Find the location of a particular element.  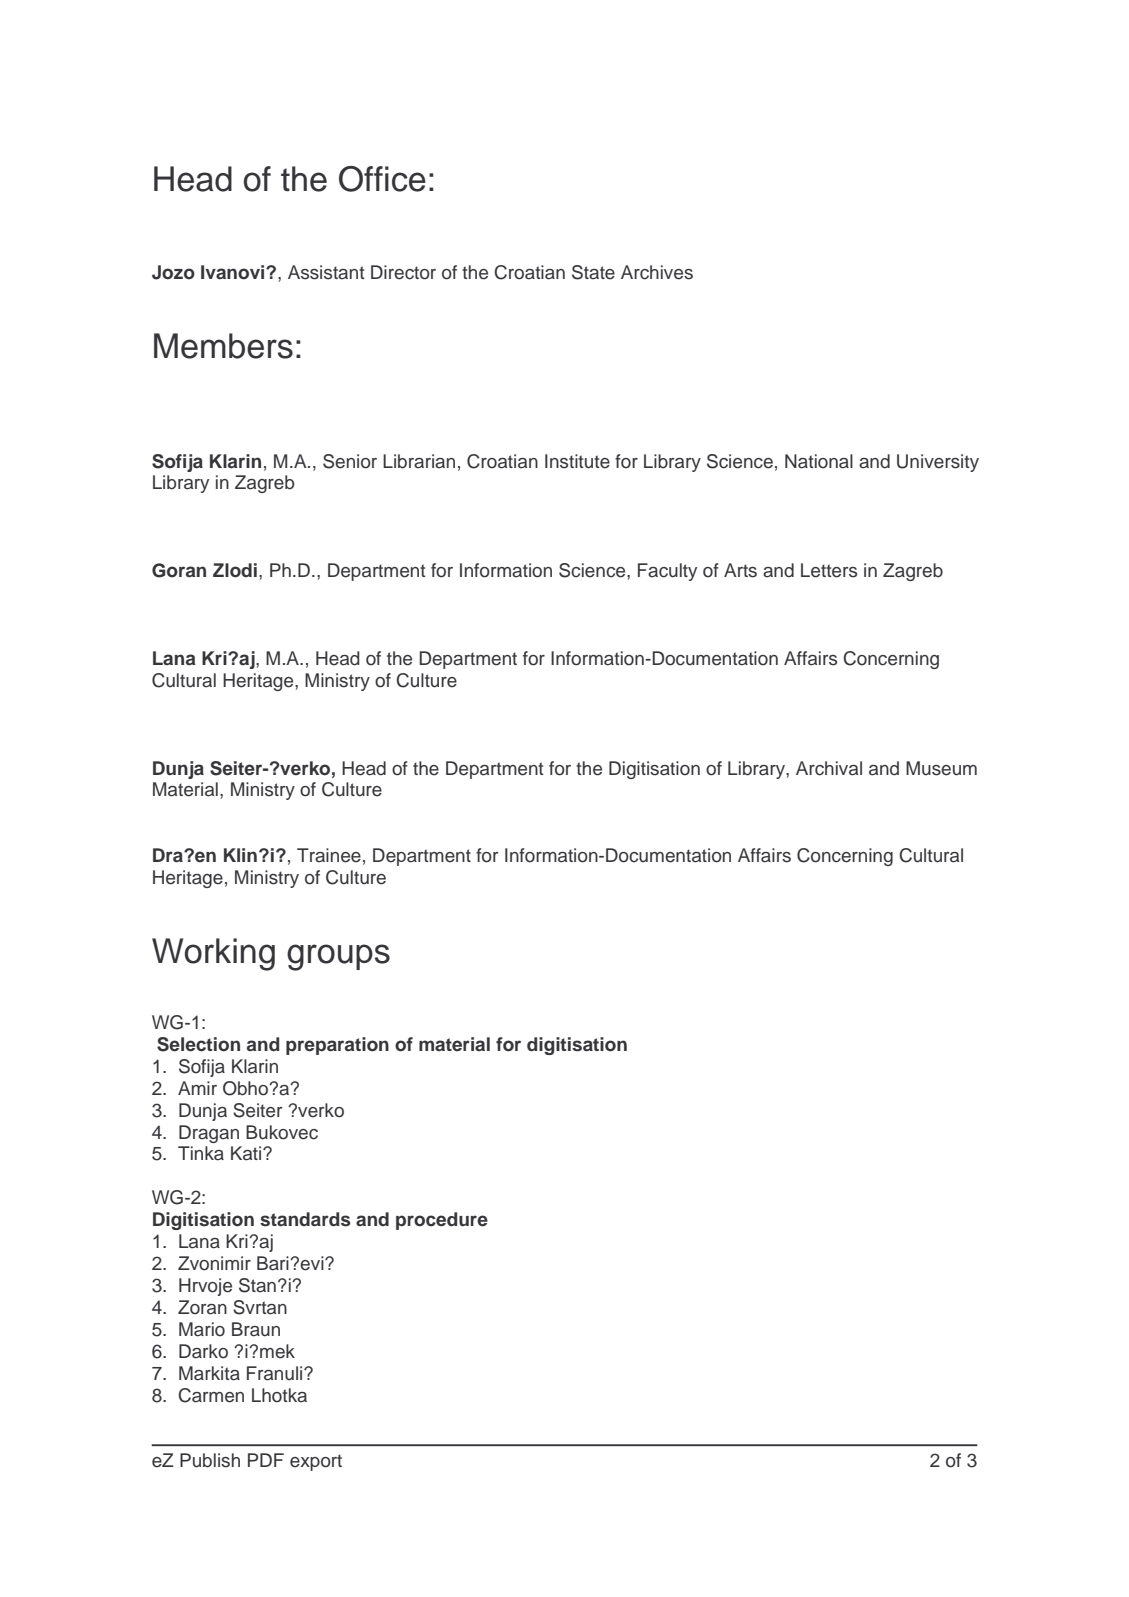

PDF is located at coordinates (266, 1460).
